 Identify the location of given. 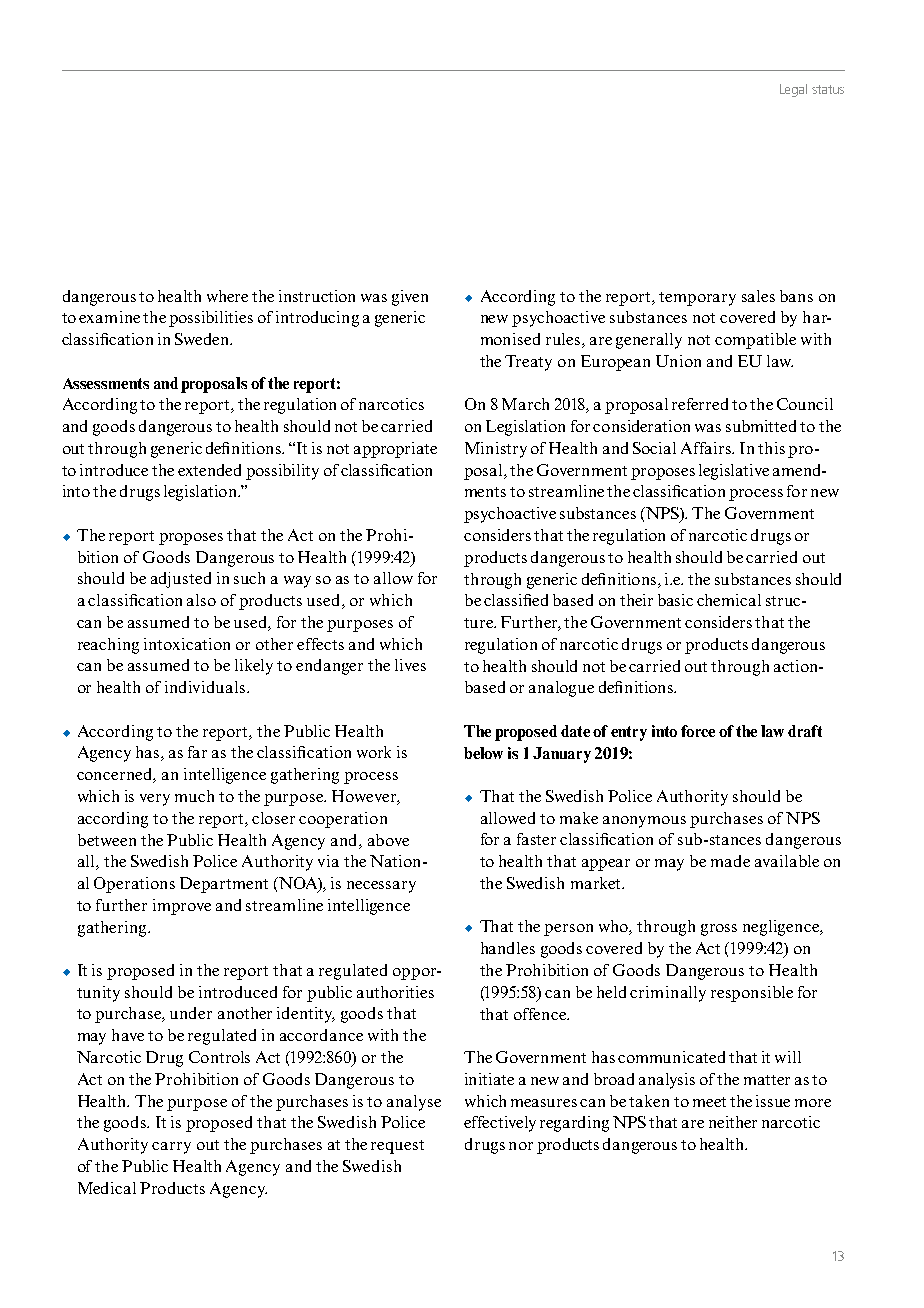
(410, 298).
